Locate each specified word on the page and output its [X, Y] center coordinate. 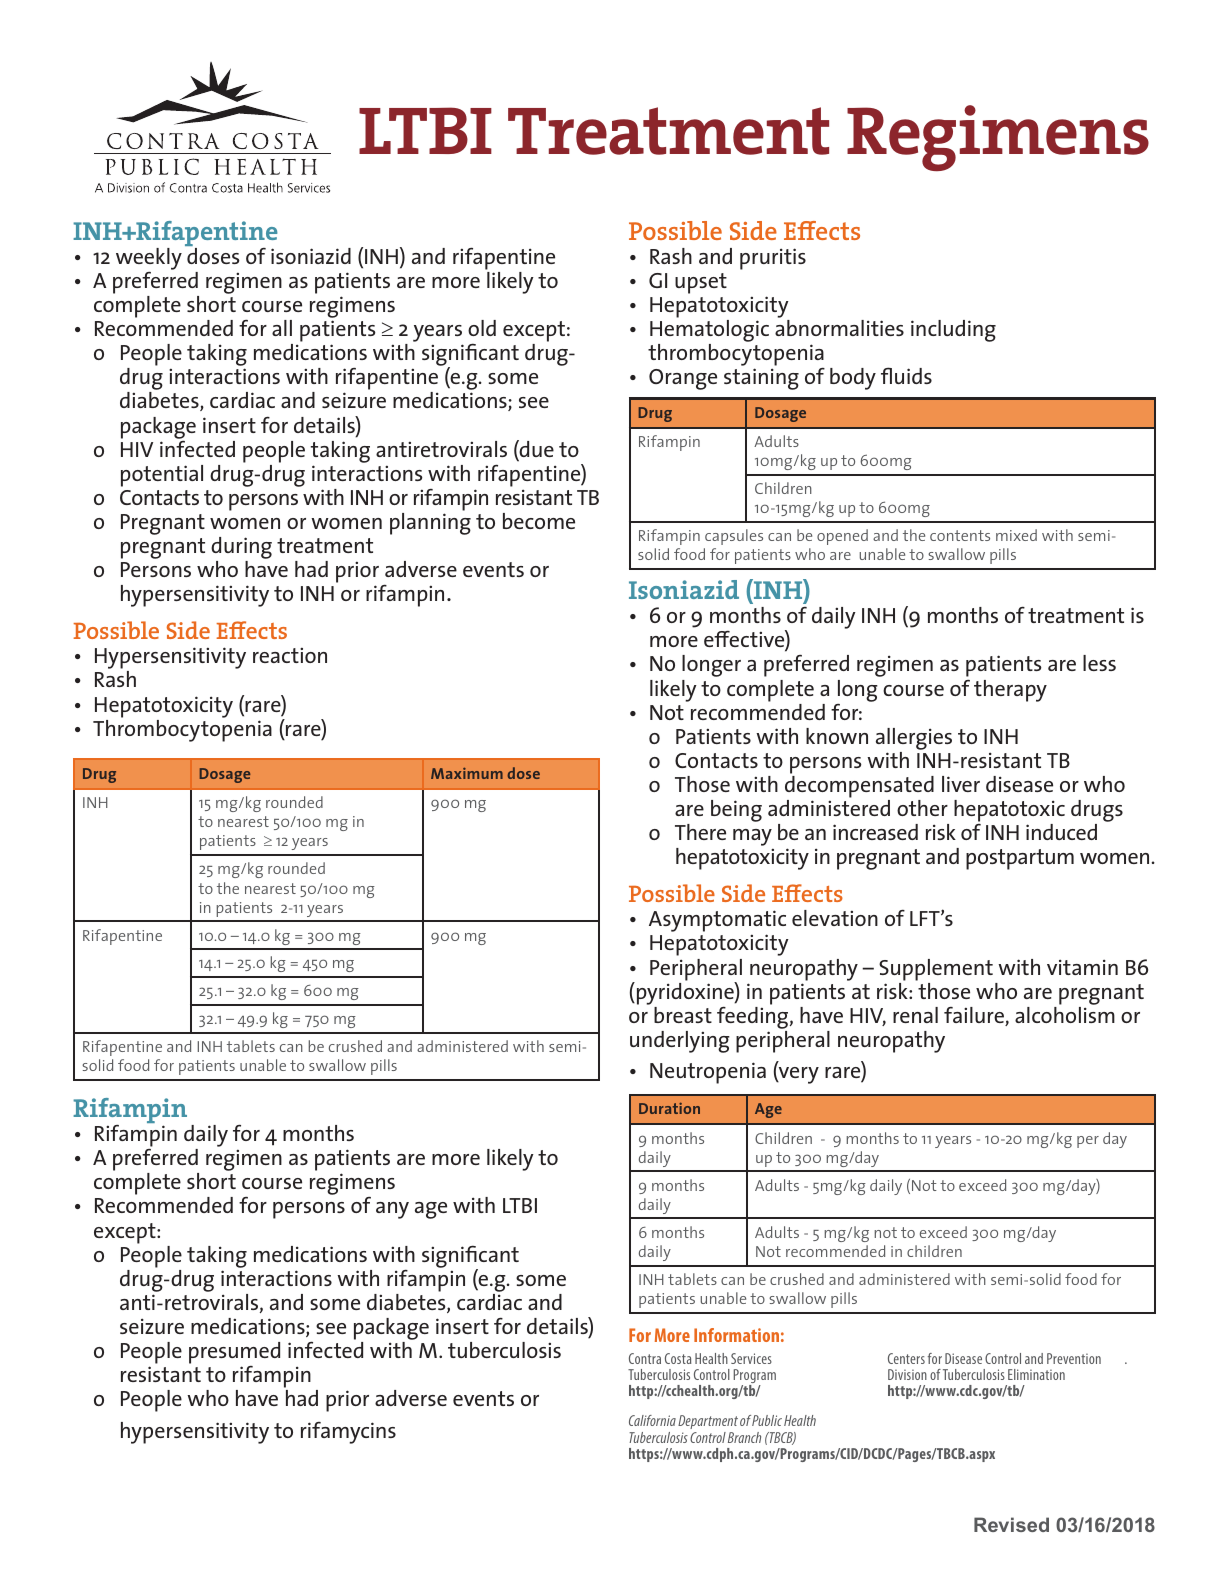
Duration [669, 1108]
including [953, 331]
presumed [234, 1353]
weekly [149, 259]
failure [975, 1016]
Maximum [467, 773]
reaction [290, 655]
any [392, 1210]
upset [701, 283]
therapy [1010, 691]
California [652, 1420]
